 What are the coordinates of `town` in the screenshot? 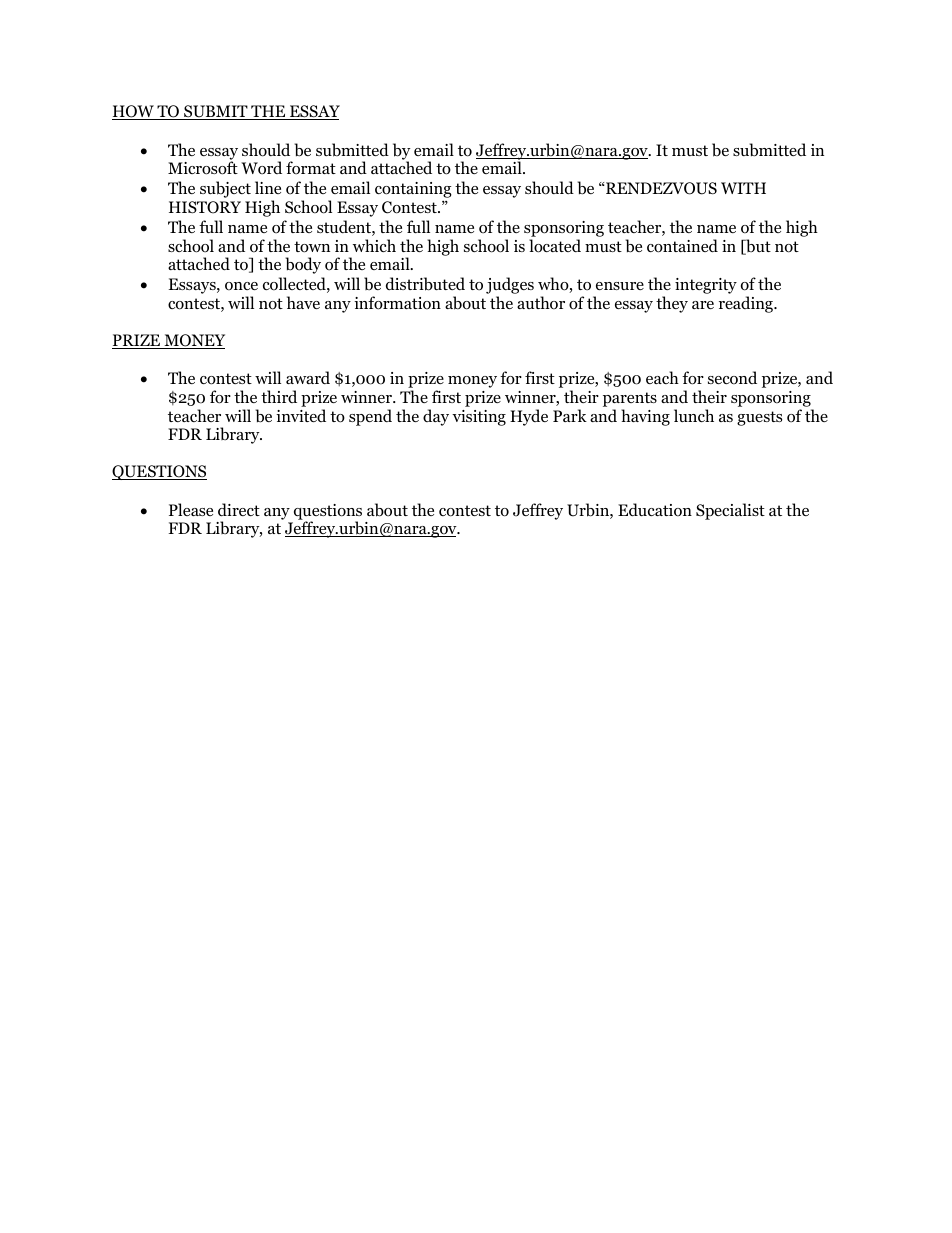 It's located at (312, 247).
